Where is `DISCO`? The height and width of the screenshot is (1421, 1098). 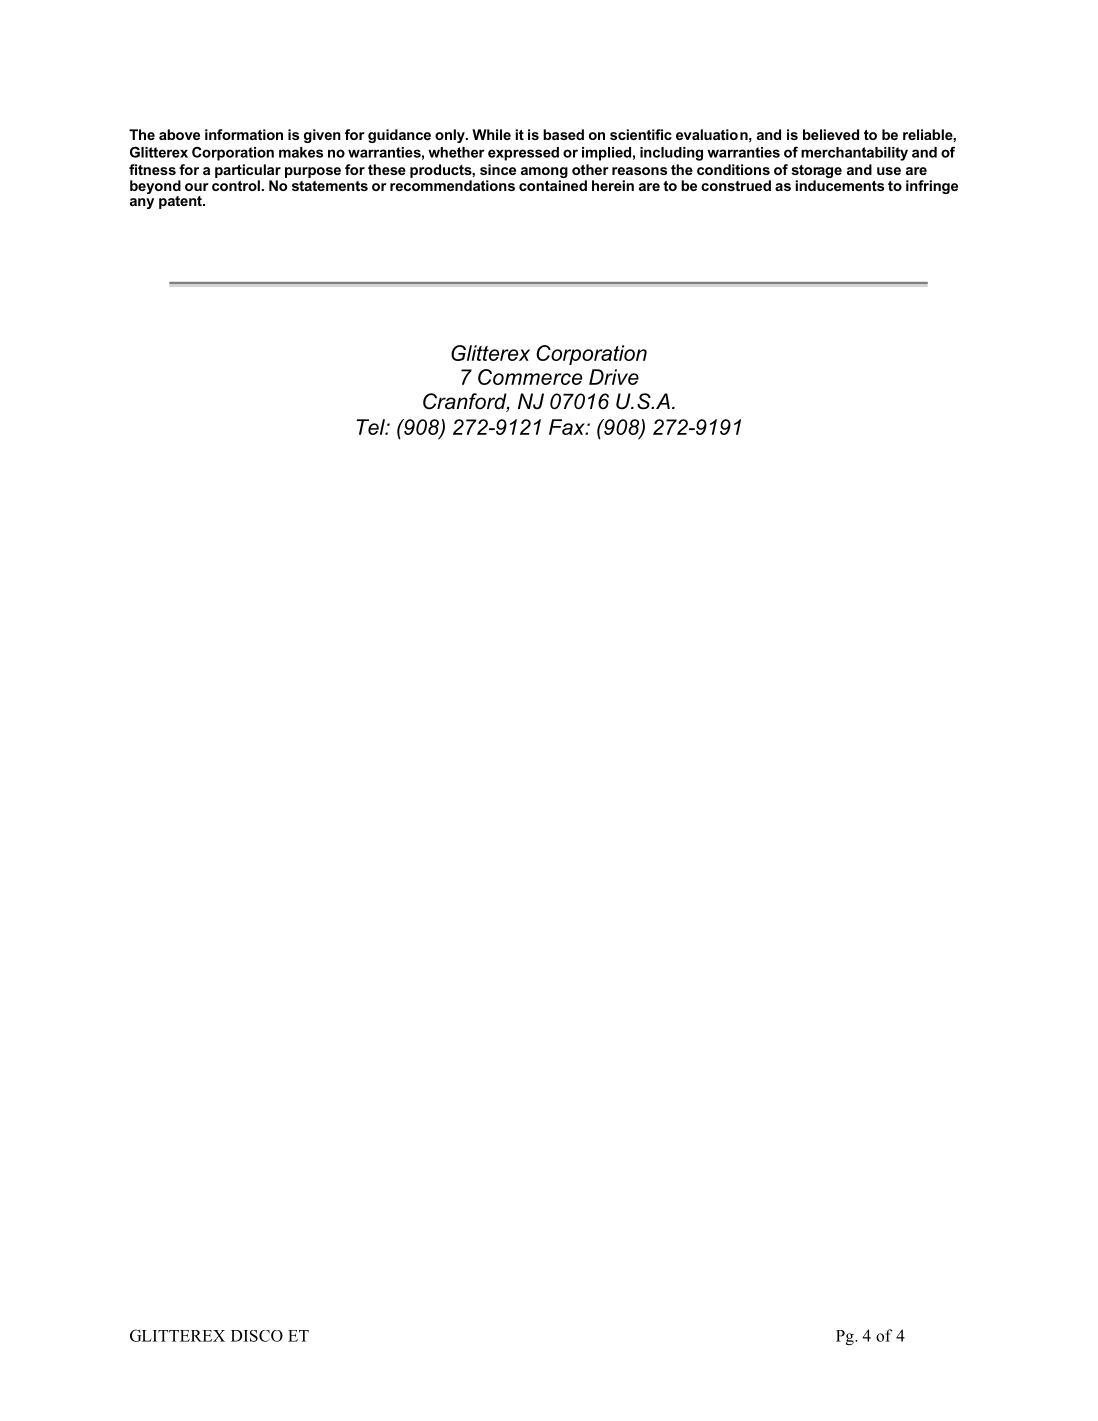 DISCO is located at coordinates (257, 1336).
